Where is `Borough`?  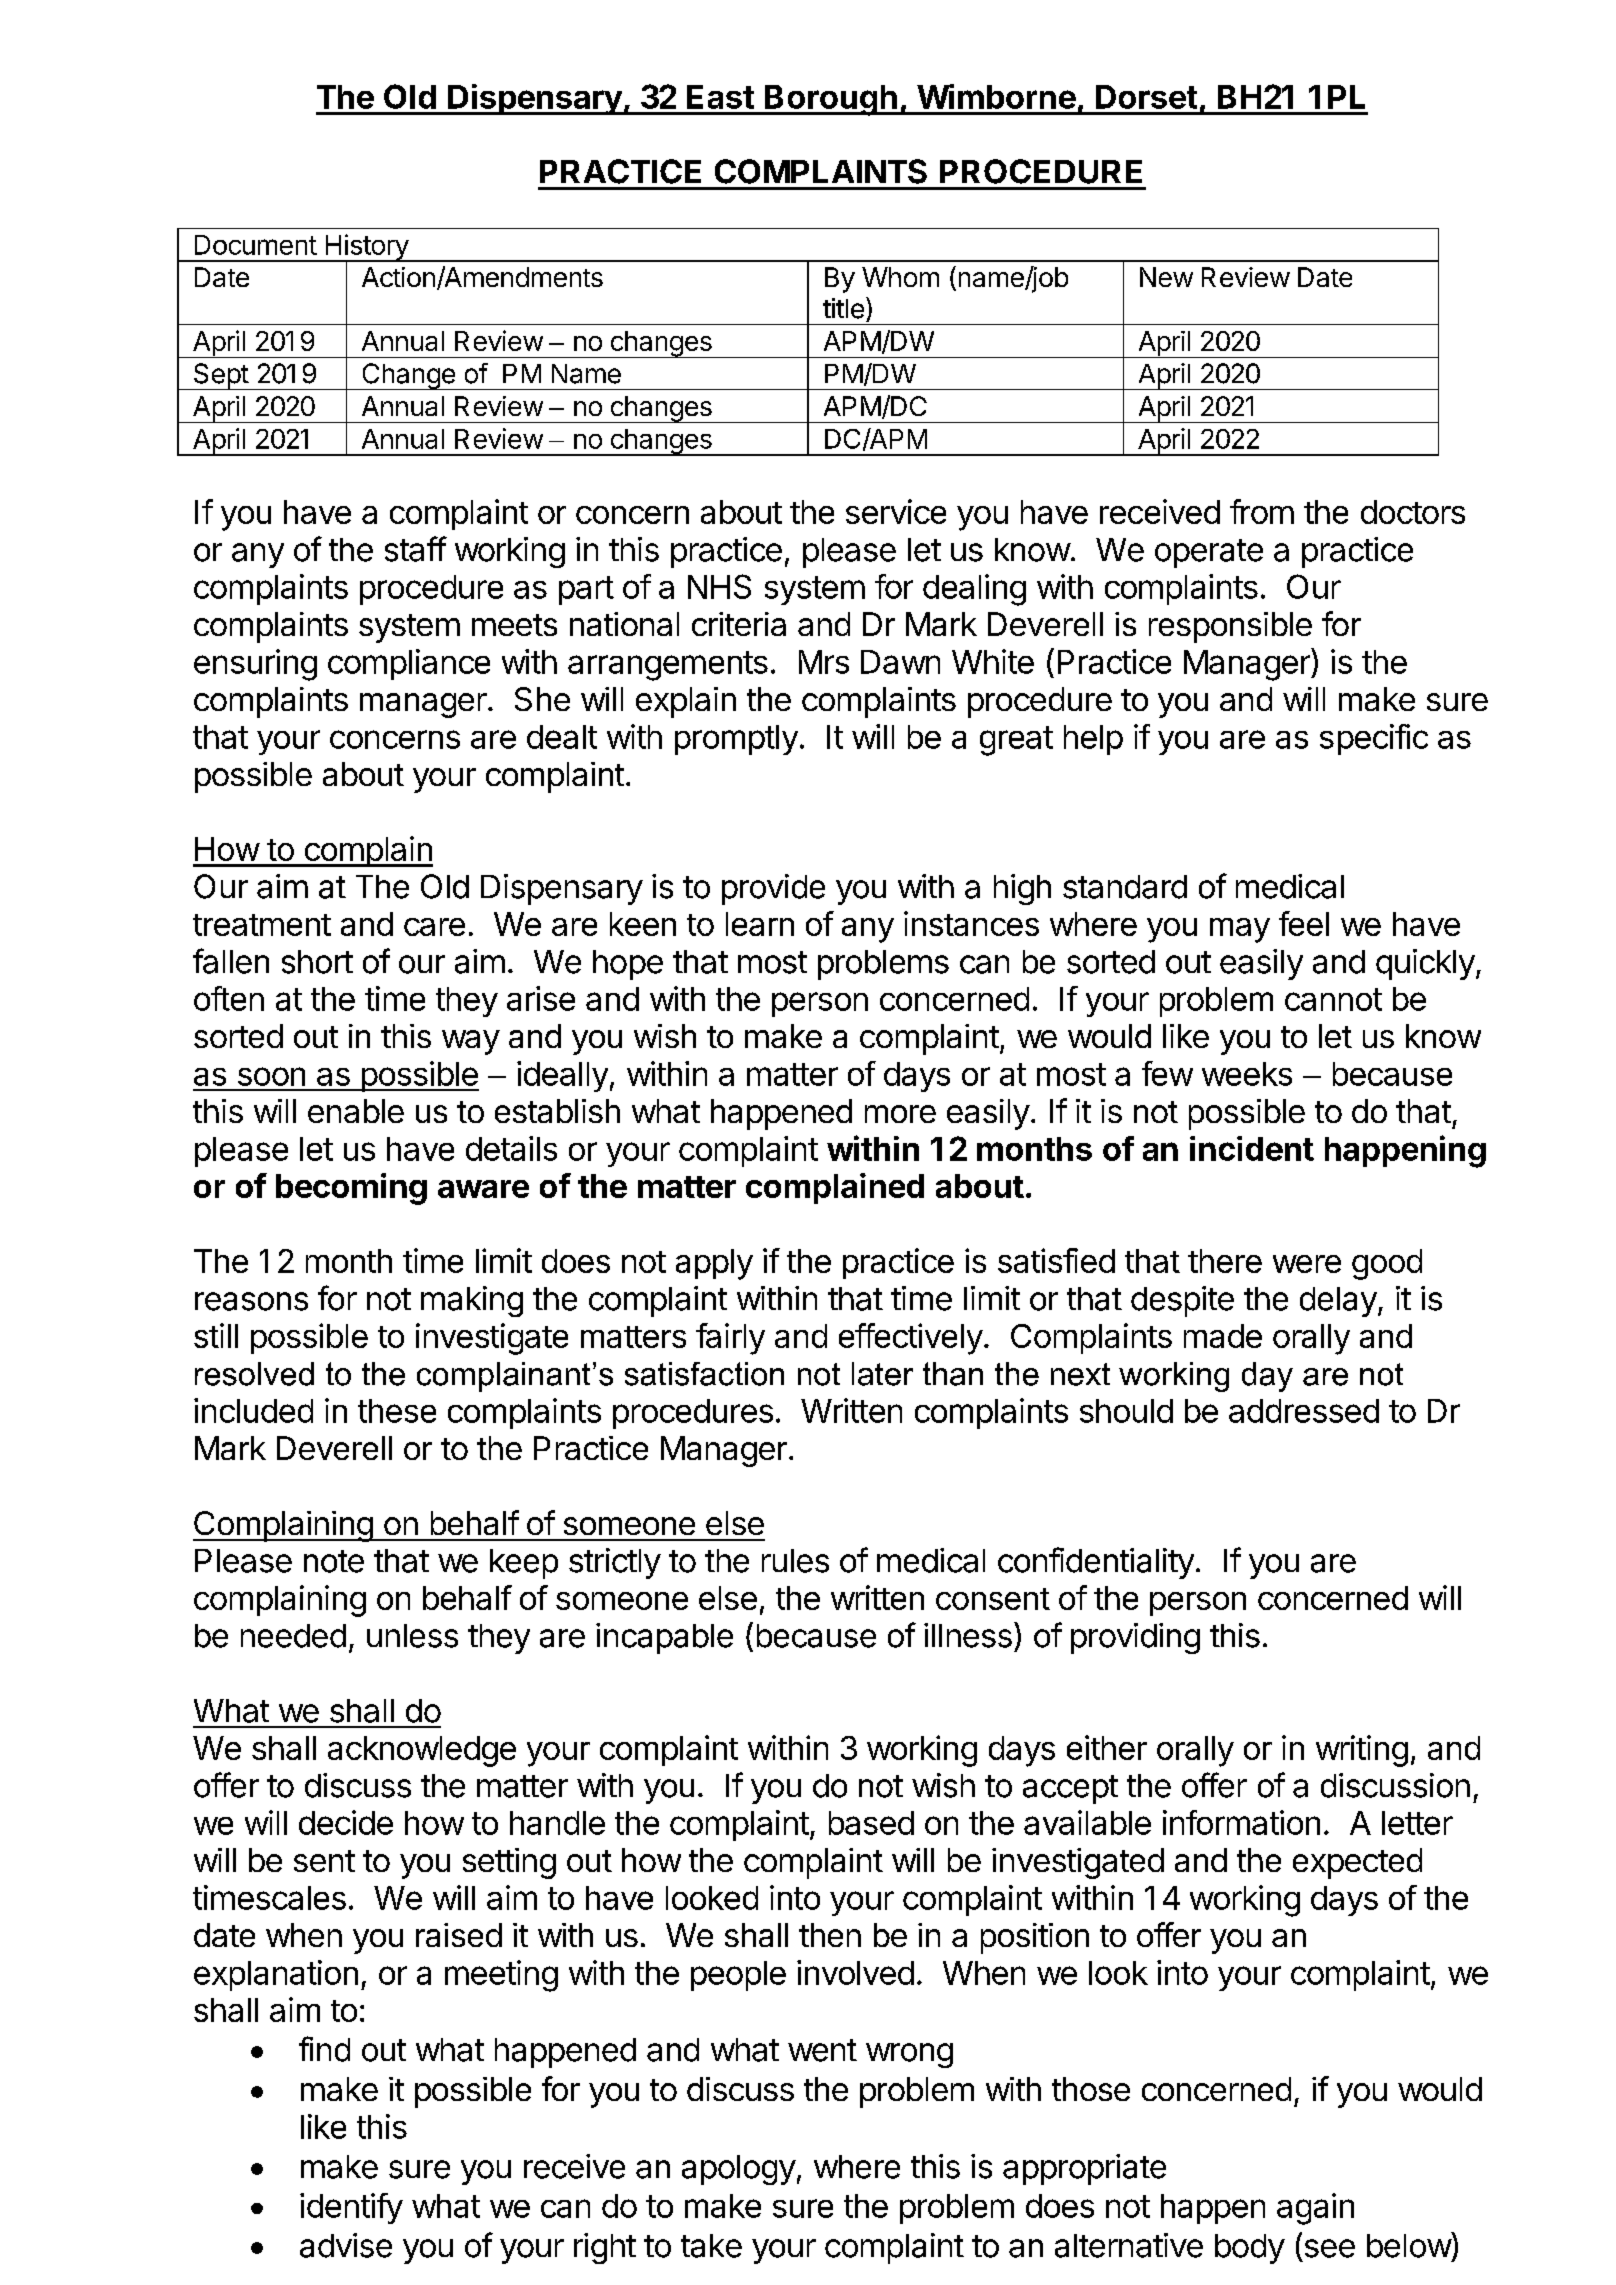
Borough is located at coordinates (831, 100).
